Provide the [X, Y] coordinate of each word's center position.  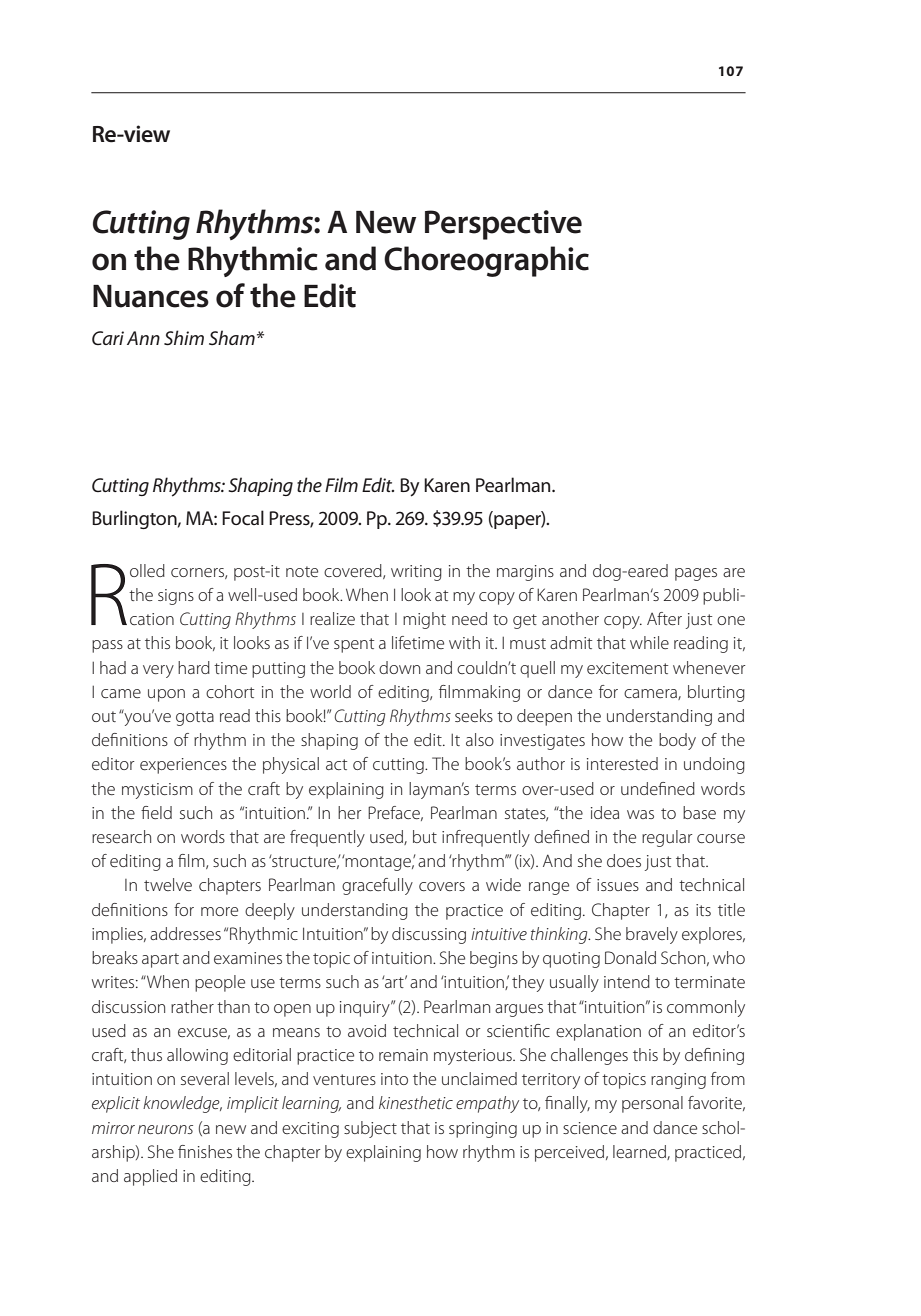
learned [640, 1152]
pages [696, 574]
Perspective [503, 225]
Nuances [151, 296]
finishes [205, 1151]
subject [370, 1129]
